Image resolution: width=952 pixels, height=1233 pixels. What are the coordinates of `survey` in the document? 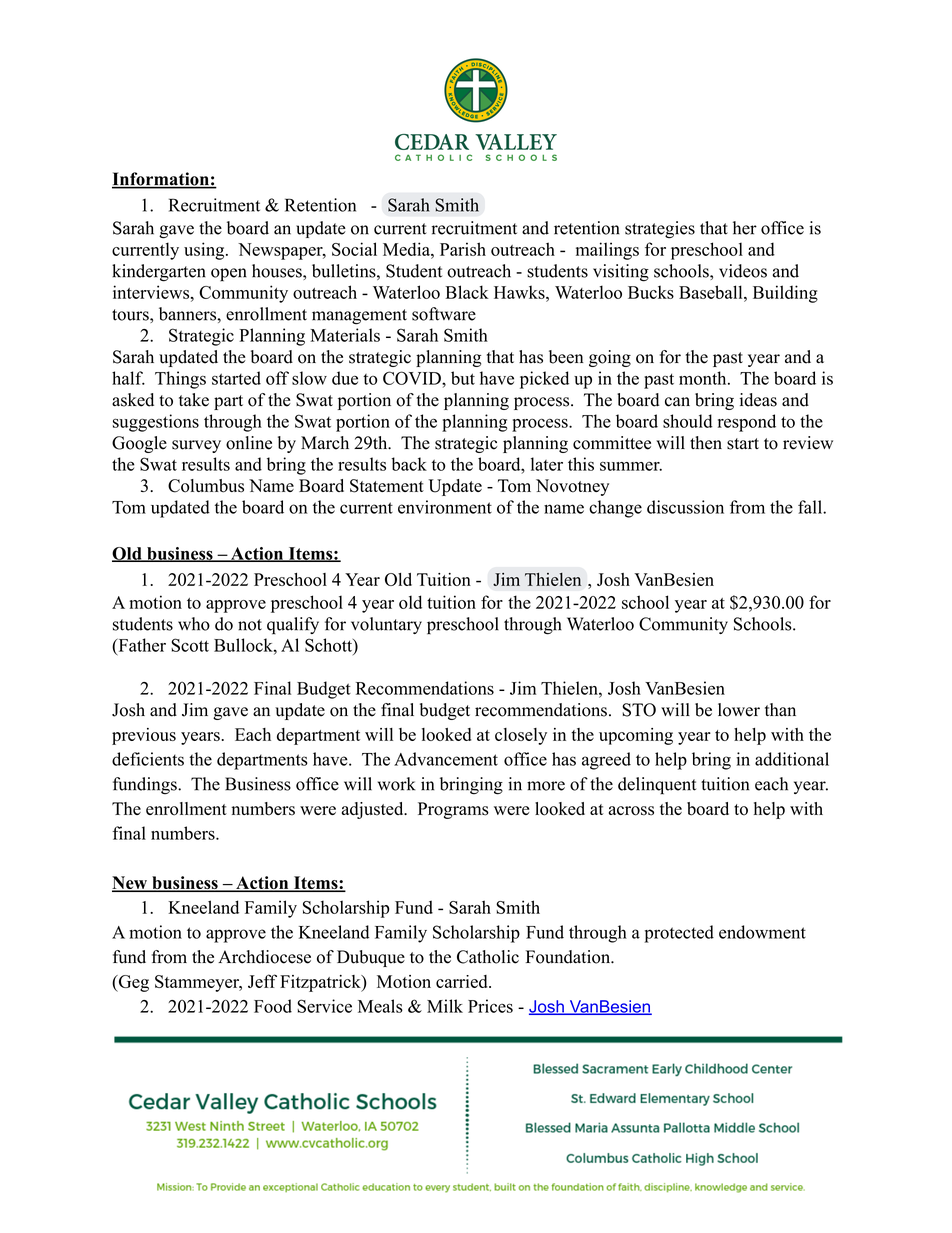 It's located at (196, 446).
